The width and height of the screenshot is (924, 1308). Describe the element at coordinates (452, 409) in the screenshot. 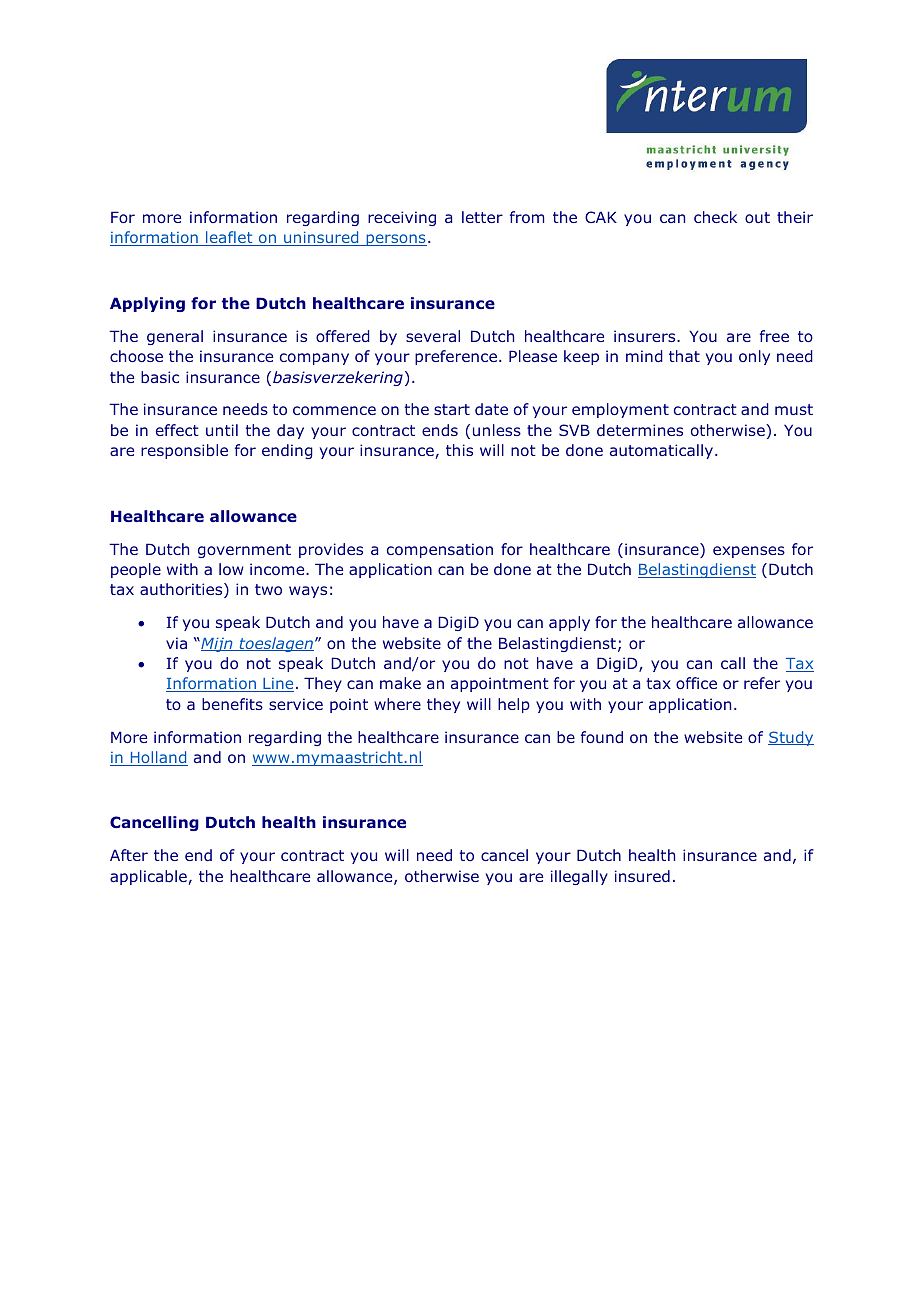

I see `start` at that location.
